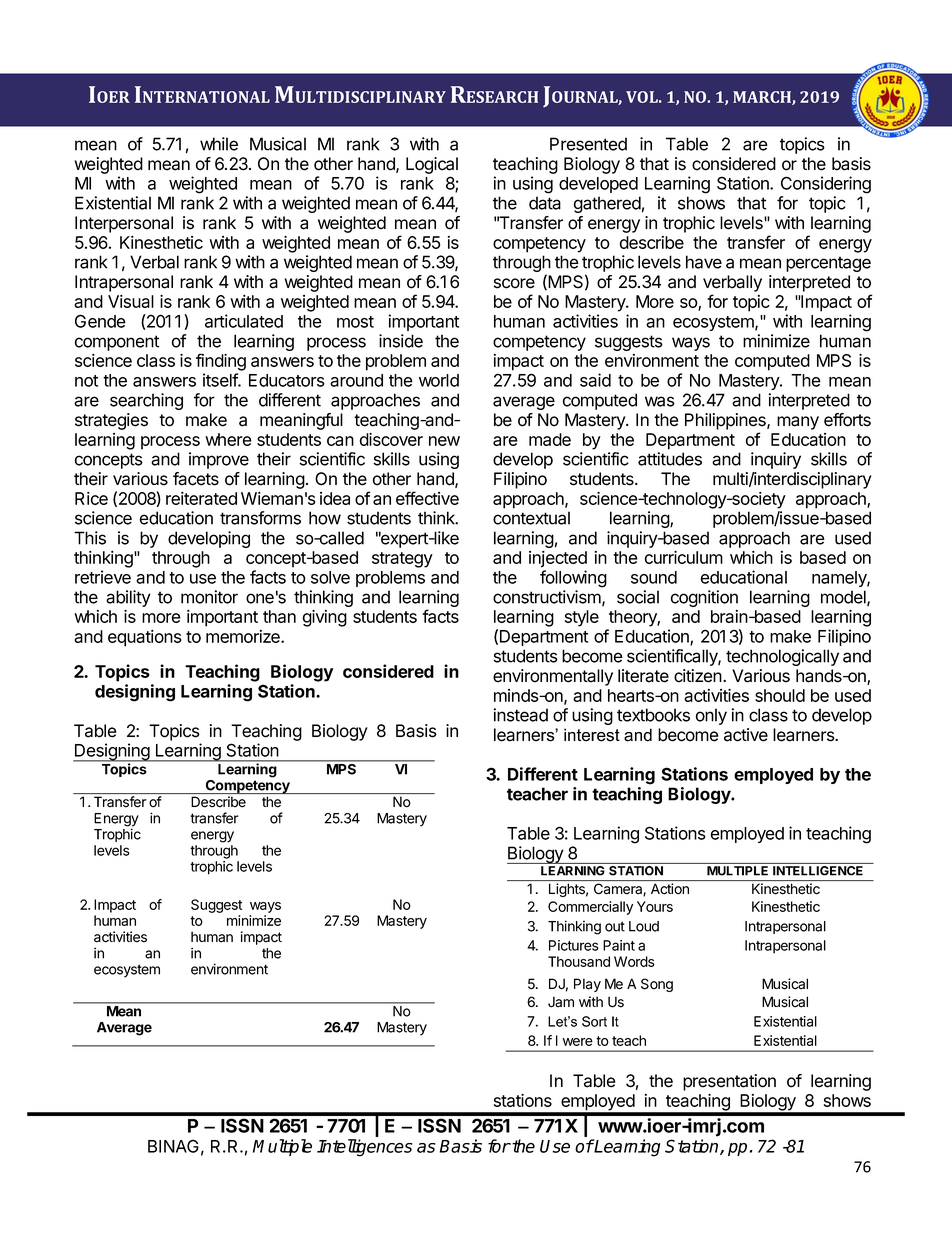 This page has height=1233, width=952. I want to click on monitor, so click(209, 597).
